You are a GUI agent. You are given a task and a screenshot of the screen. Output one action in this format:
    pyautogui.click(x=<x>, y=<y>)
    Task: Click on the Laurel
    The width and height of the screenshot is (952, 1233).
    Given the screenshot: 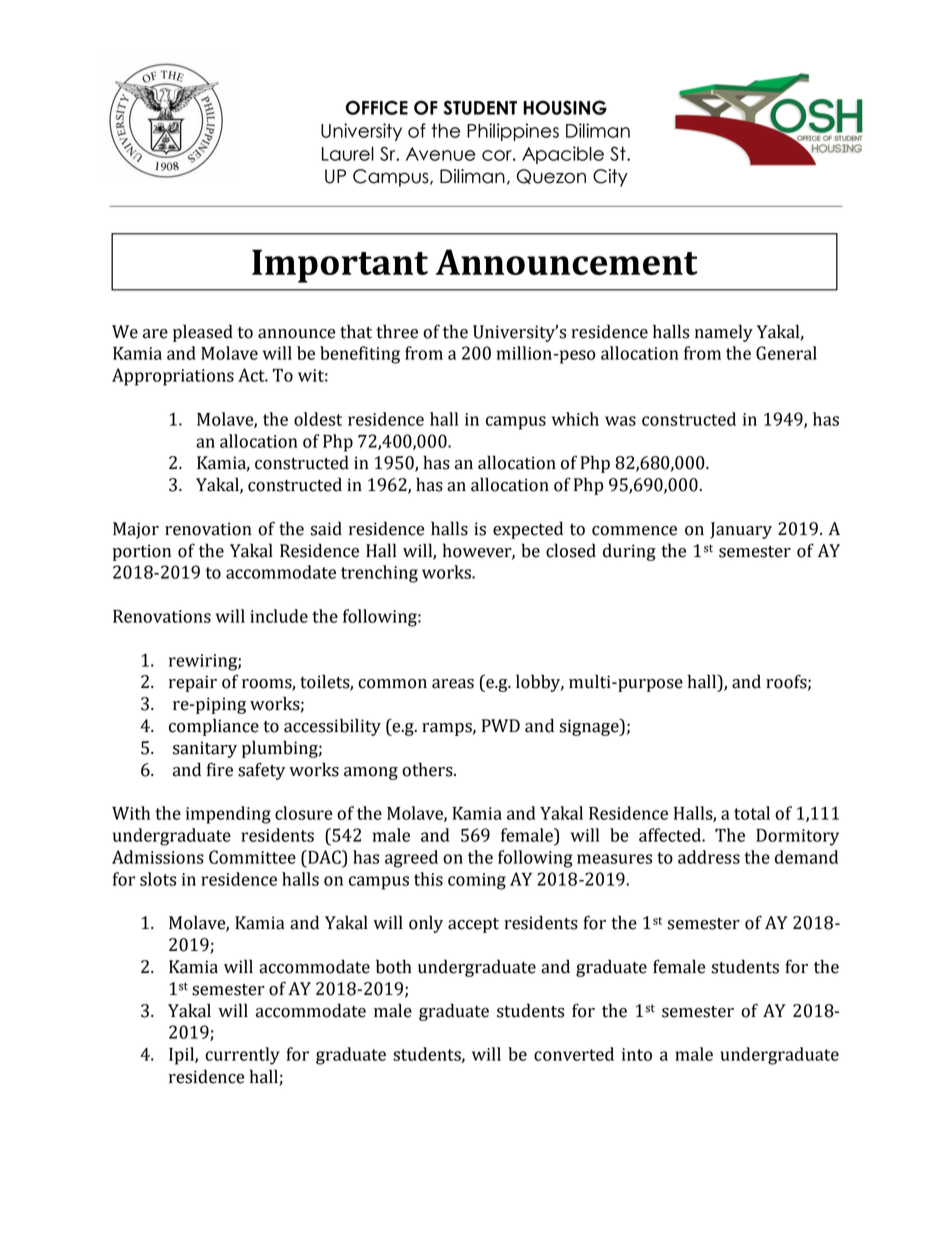 What is the action you would take?
    pyautogui.click(x=348, y=153)
